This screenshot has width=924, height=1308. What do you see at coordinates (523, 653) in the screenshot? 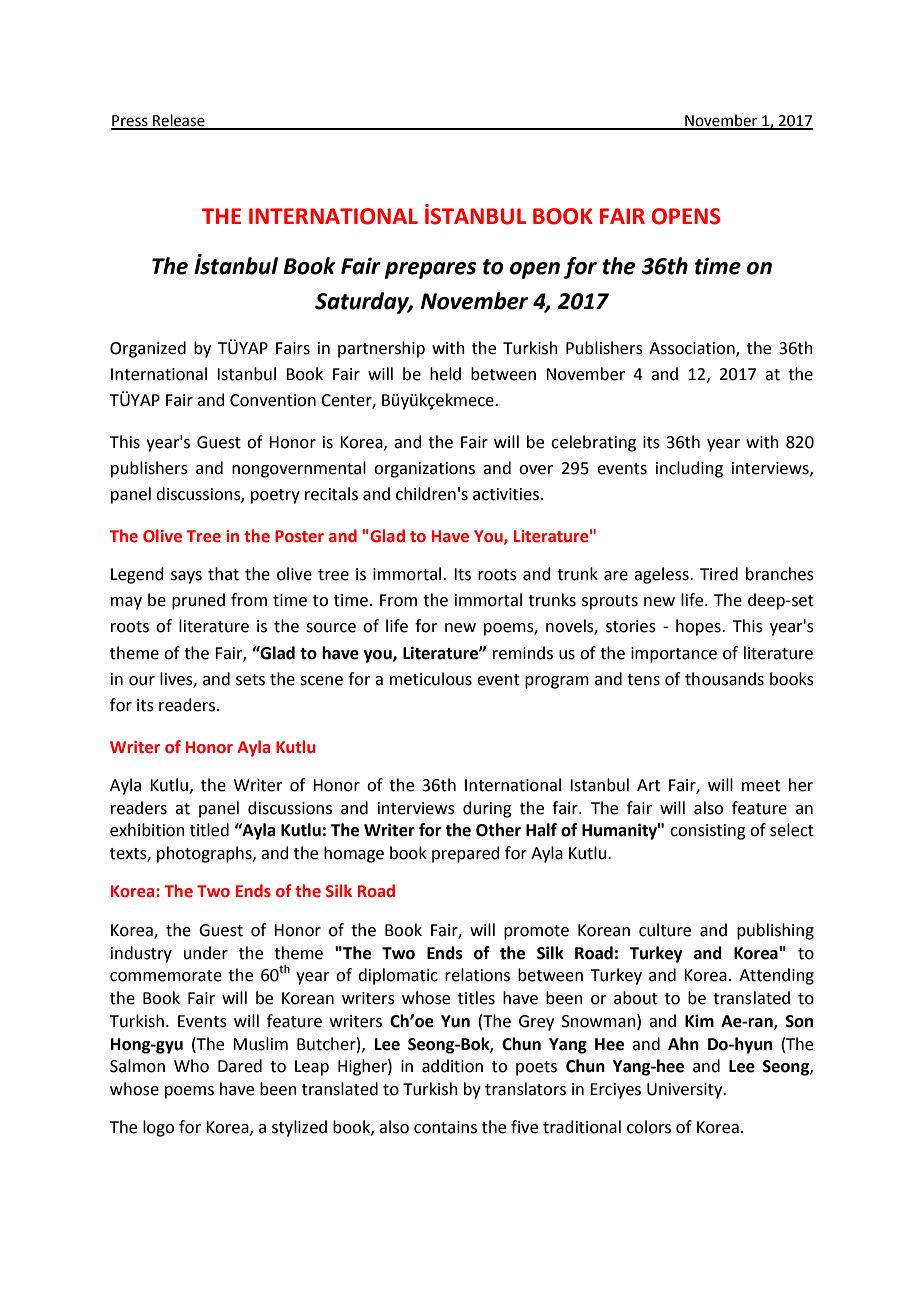
I see `reminds` at bounding box center [523, 653].
